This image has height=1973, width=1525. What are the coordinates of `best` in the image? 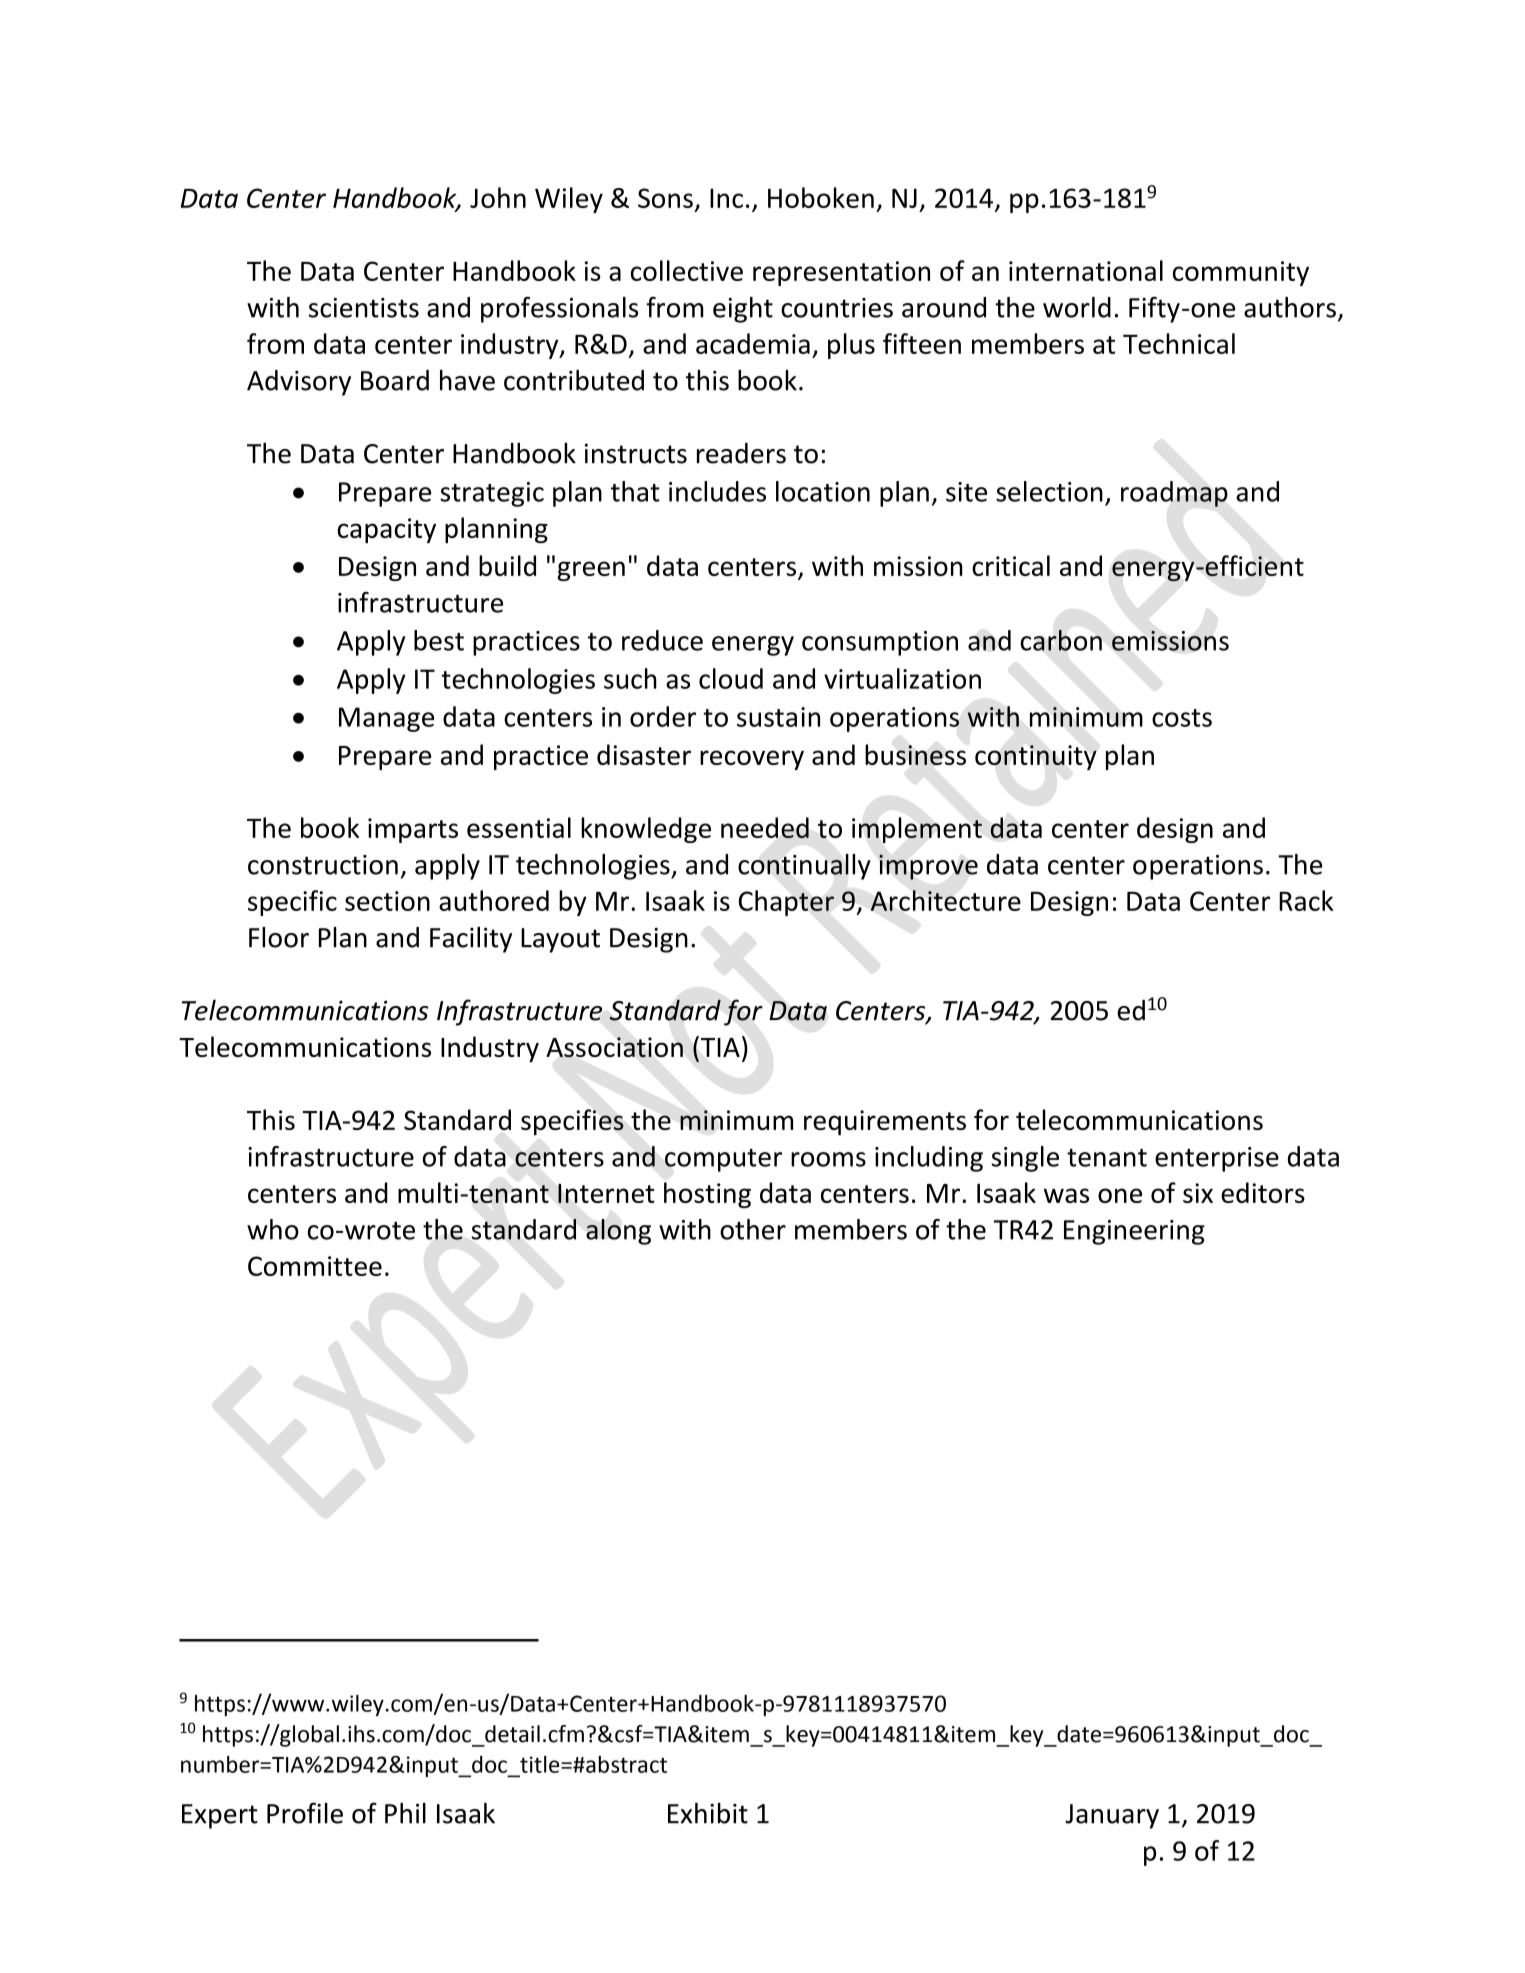 It's located at (439, 640).
